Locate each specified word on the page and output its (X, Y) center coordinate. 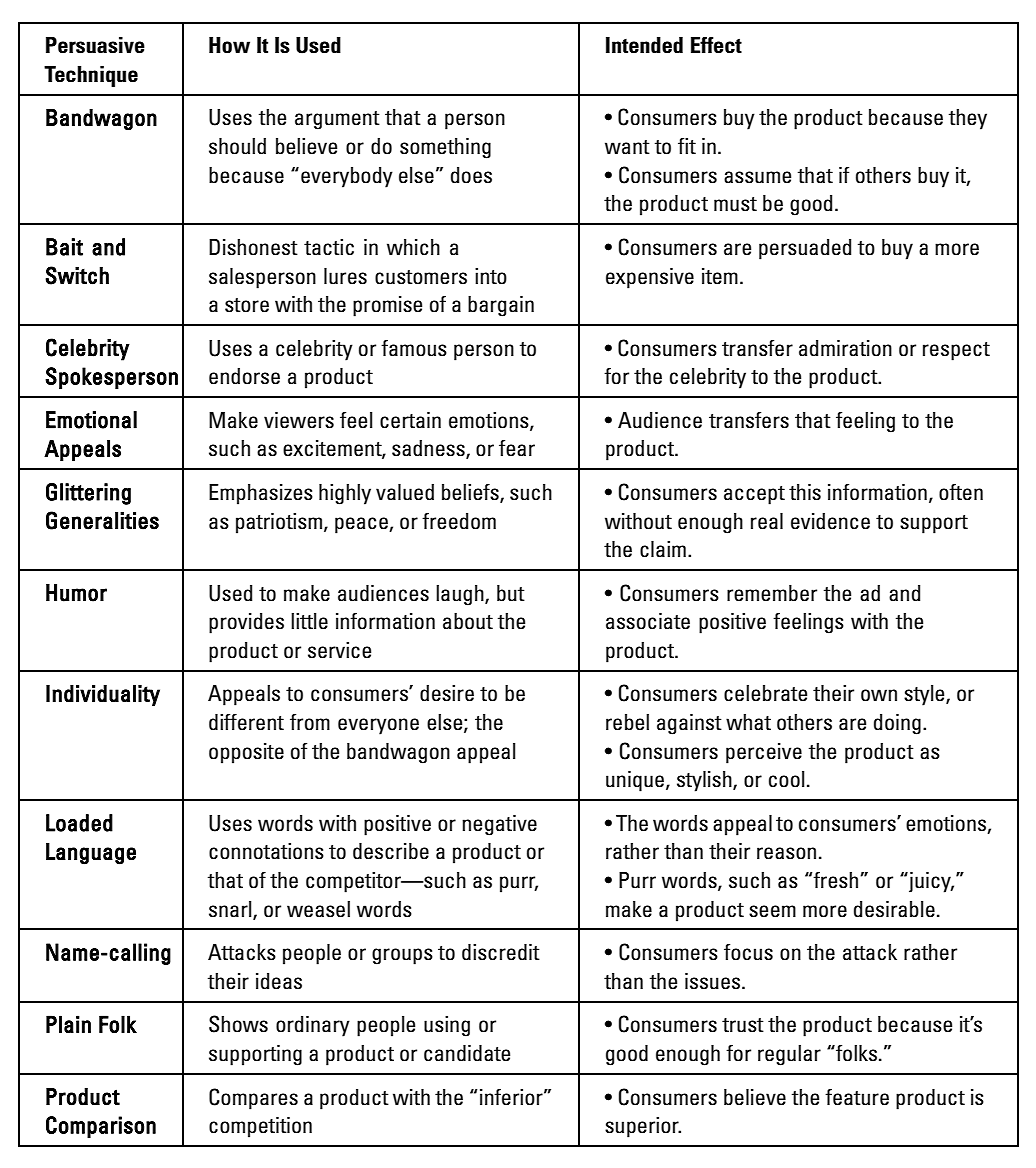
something (445, 148)
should (237, 146)
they (968, 119)
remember (772, 593)
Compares (253, 1099)
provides (246, 623)
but (511, 593)
